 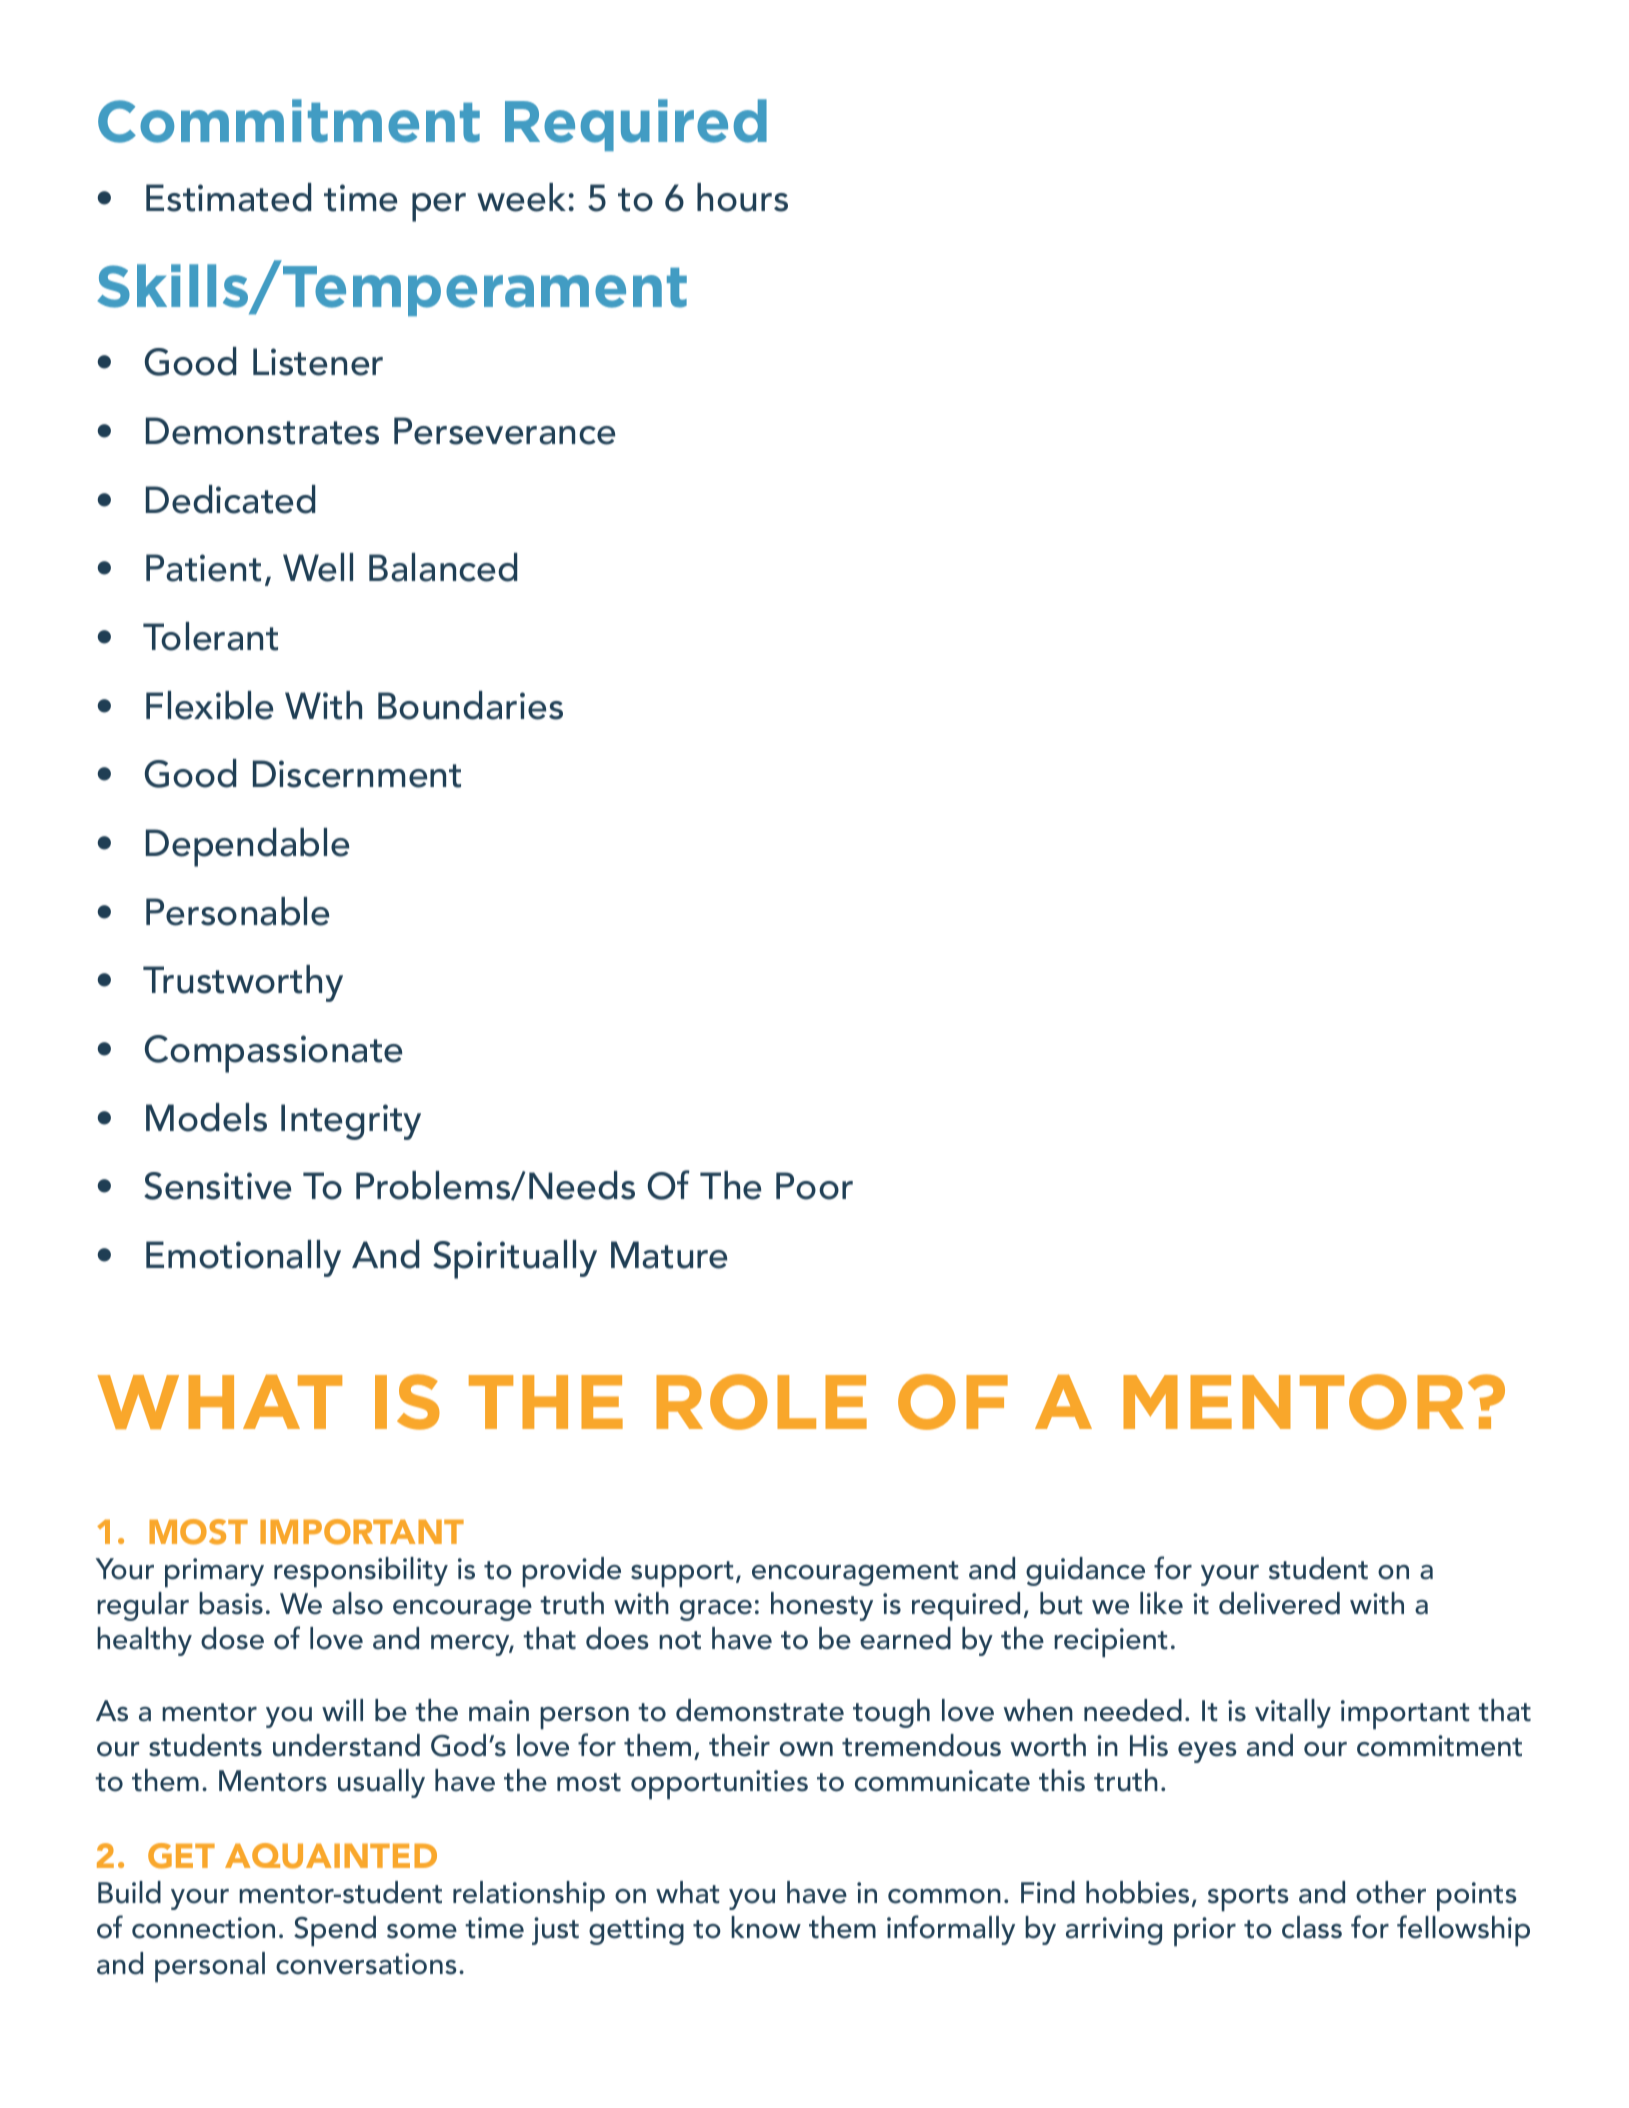 What do you see at coordinates (814, 1186) in the screenshot?
I see `Poor` at bounding box center [814, 1186].
